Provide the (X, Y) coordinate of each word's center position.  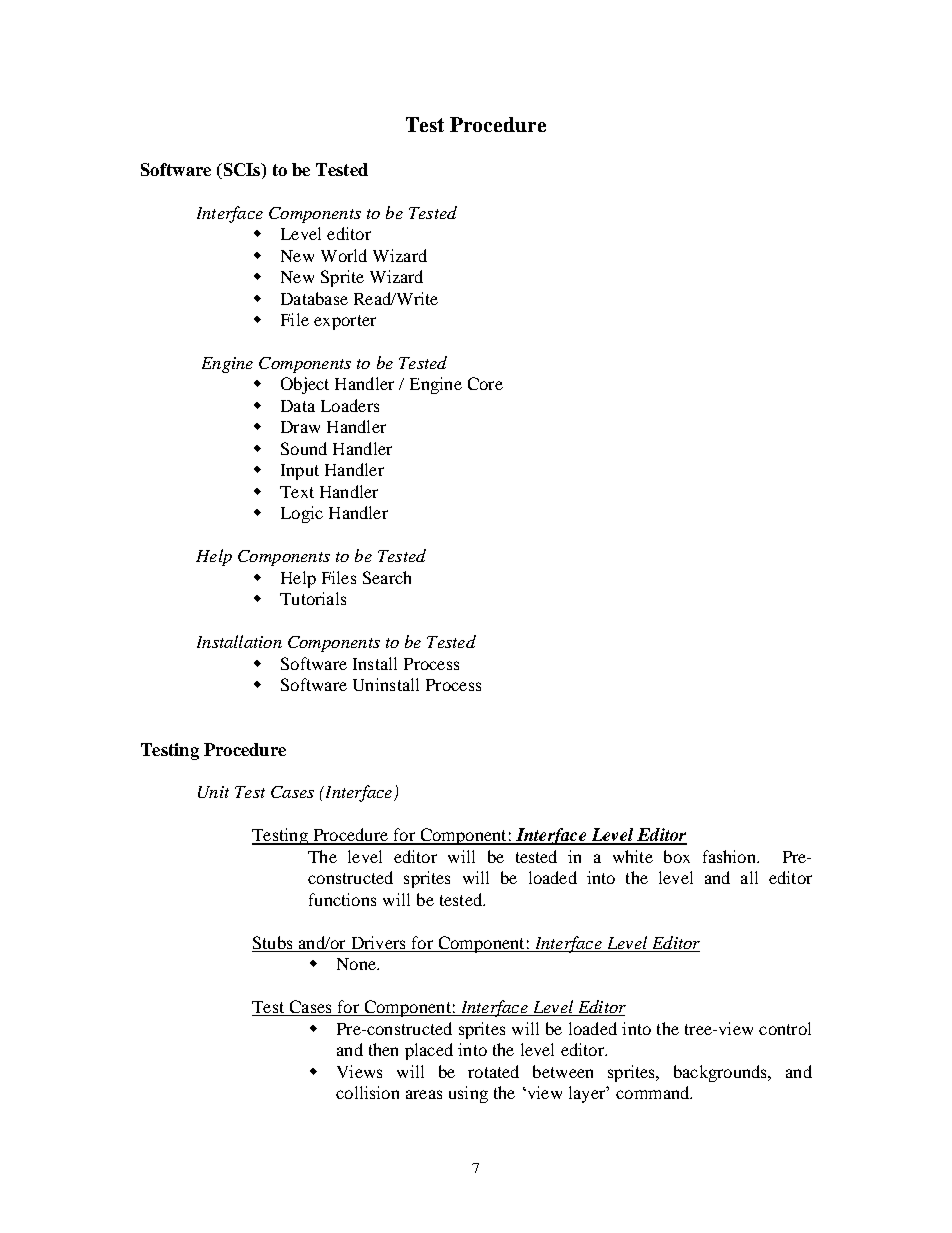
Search (387, 577)
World (344, 255)
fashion (730, 856)
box (677, 856)
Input (300, 472)
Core (485, 383)
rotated (493, 1071)
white (633, 856)
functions (342, 899)
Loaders (350, 405)
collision (367, 1092)
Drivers (378, 944)
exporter (345, 322)
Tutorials (313, 598)
